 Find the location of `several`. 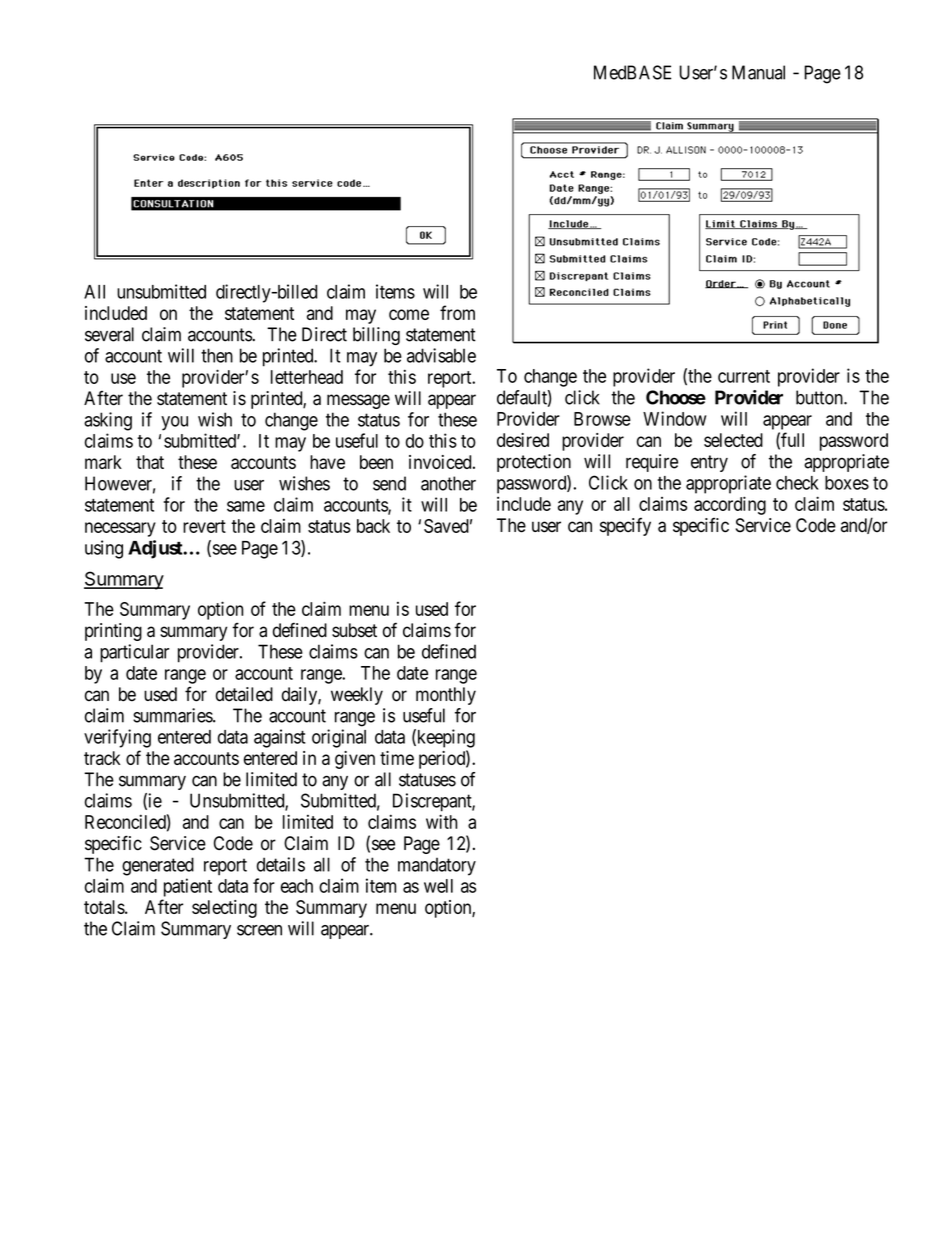

several is located at coordinates (109, 334).
